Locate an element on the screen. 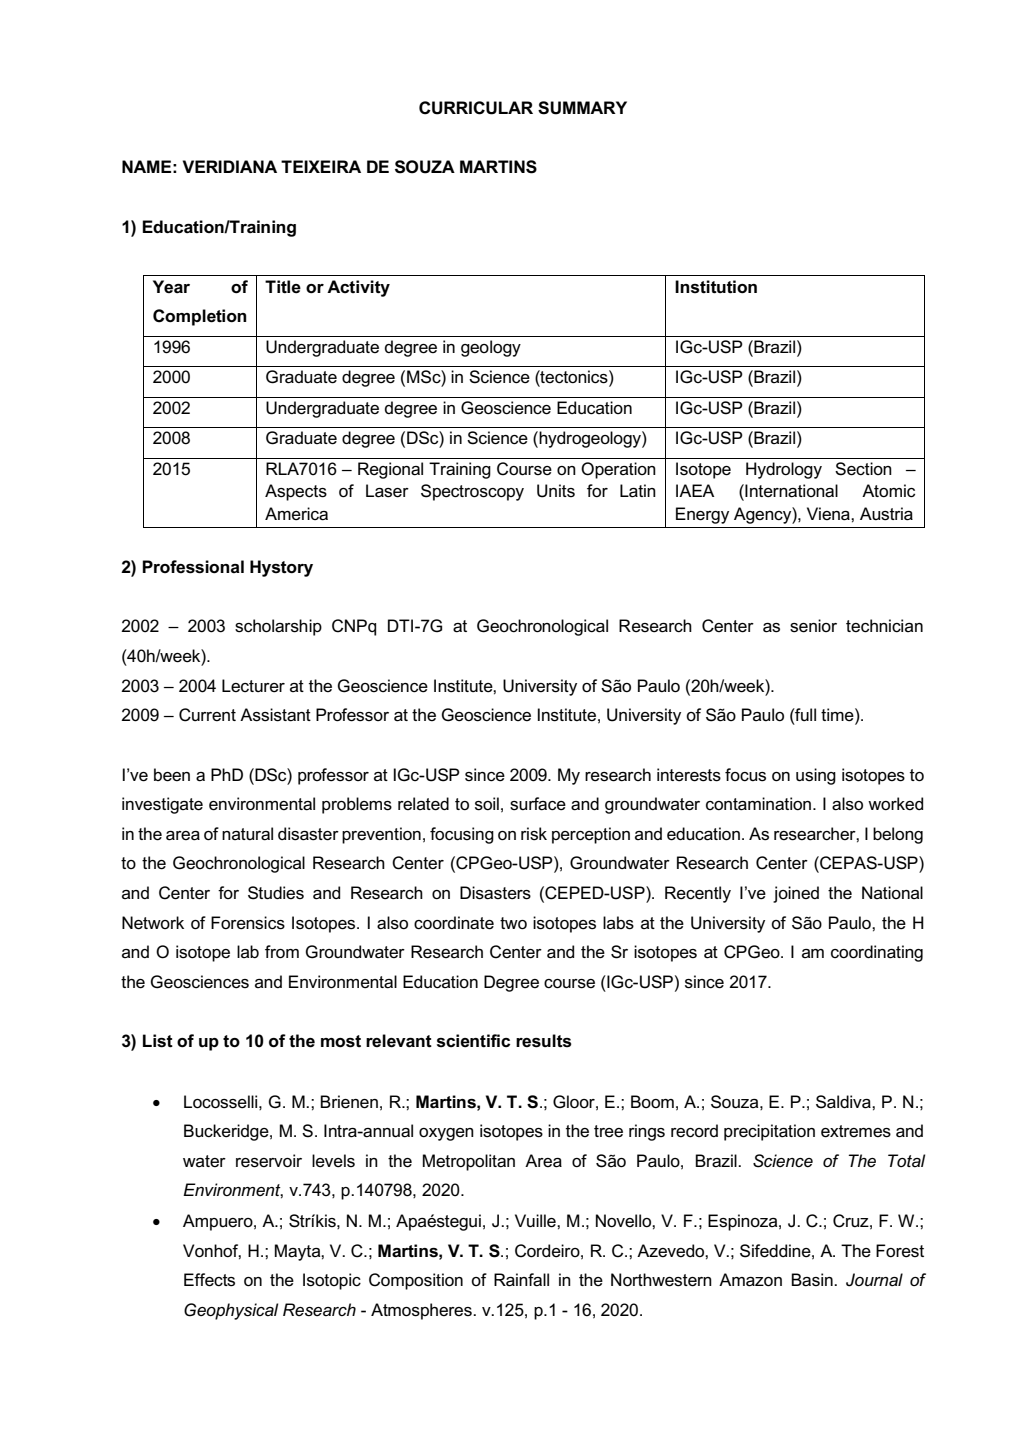 The height and width of the screenshot is (1446, 1021). Effects is located at coordinates (209, 1280).
